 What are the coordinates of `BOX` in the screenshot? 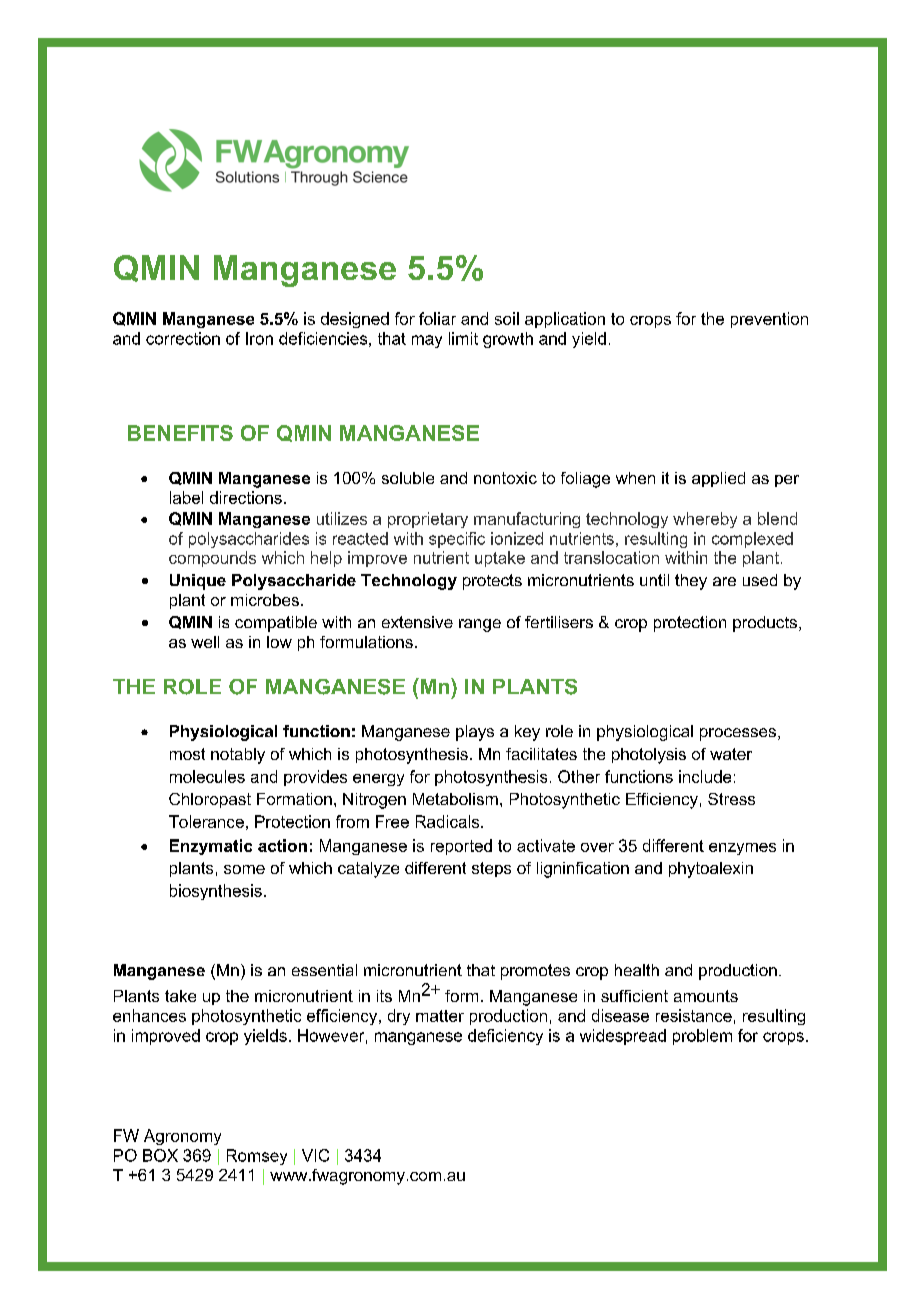 It's located at (160, 1155).
